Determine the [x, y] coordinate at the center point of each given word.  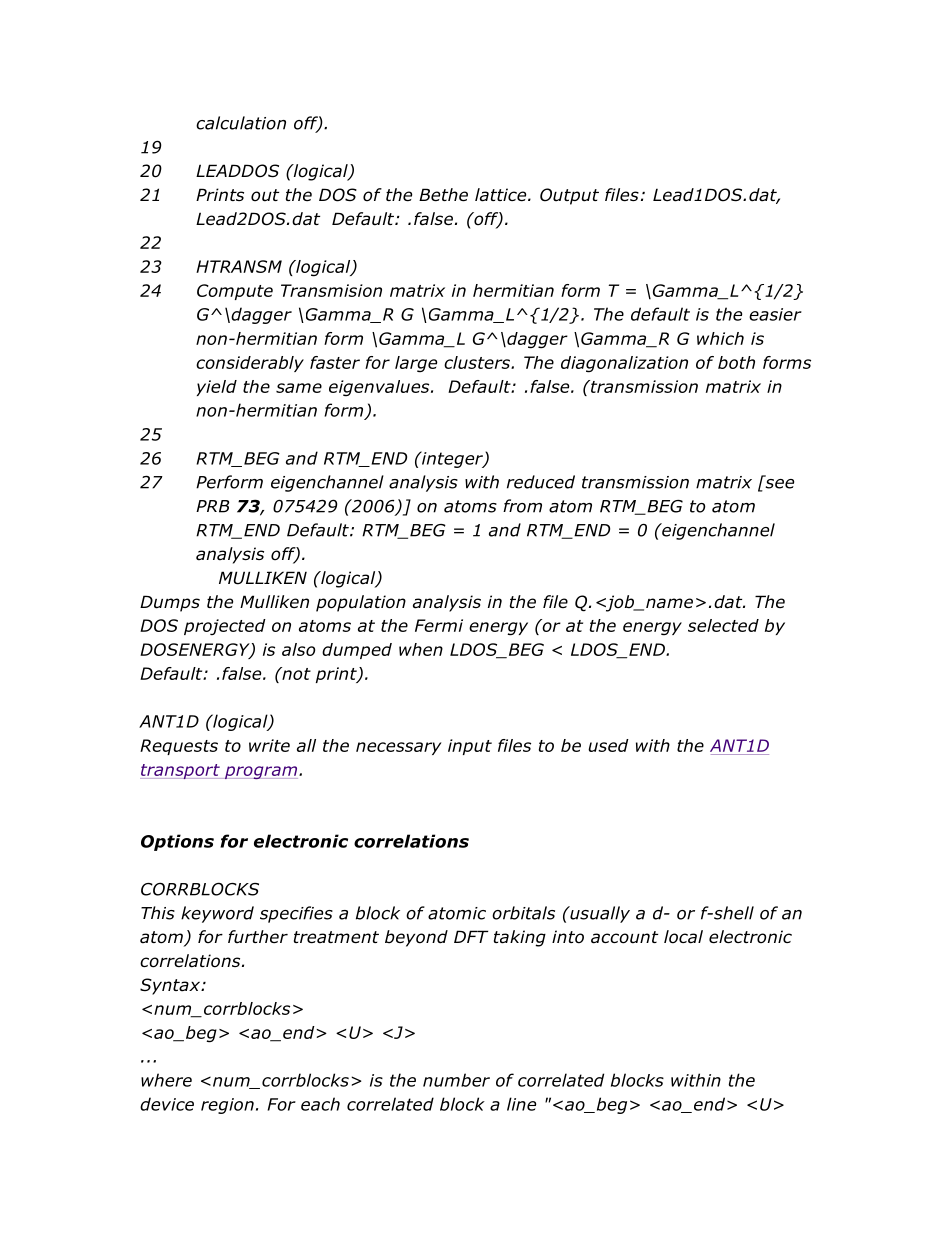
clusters [478, 362]
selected [723, 625]
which [720, 338]
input [470, 747]
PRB [212, 506]
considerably [250, 364]
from [522, 506]
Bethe [443, 195]
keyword [217, 914]
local [683, 937]
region [227, 1106]
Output [569, 196]
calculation [241, 123]
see [778, 482]
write [269, 745]
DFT [471, 936]
